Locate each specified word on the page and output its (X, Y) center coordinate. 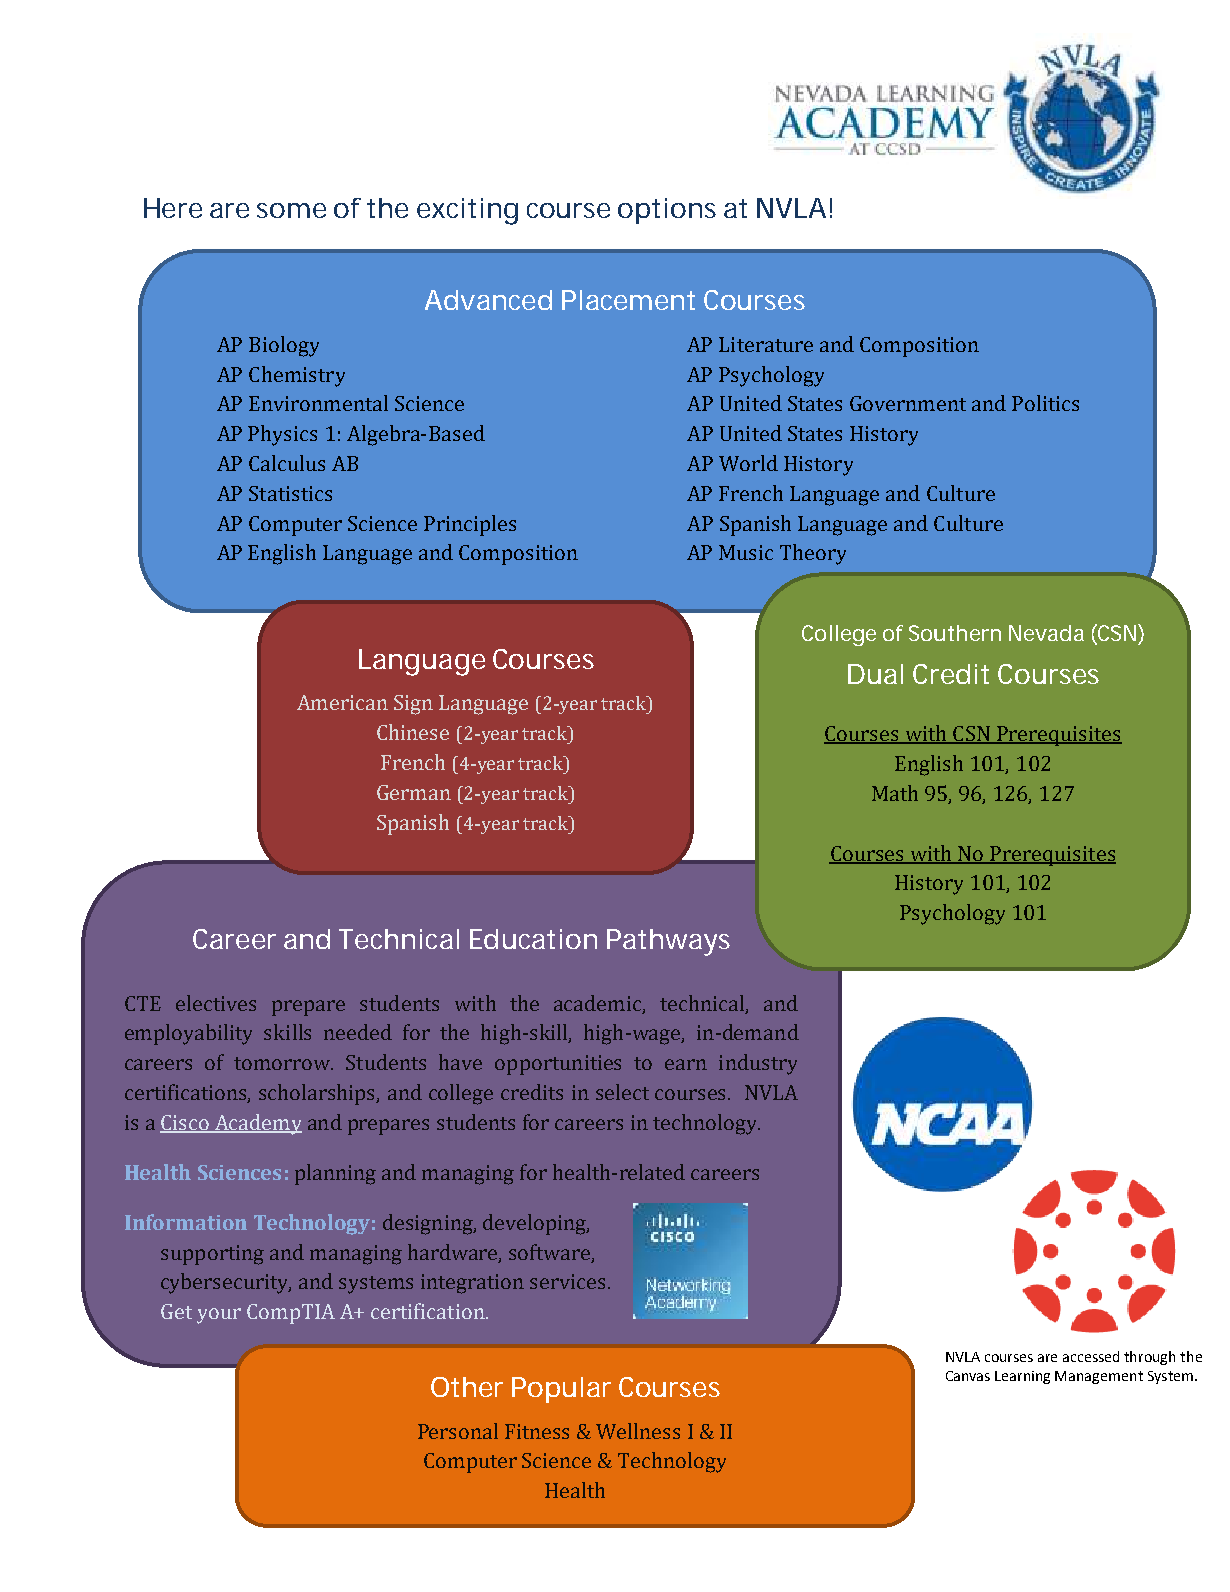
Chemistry (297, 376)
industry (758, 1064)
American (342, 702)
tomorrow (283, 1063)
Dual (875, 674)
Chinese (413, 732)
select (622, 1092)
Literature (766, 344)
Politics (1045, 403)
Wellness (638, 1431)
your (219, 1316)
